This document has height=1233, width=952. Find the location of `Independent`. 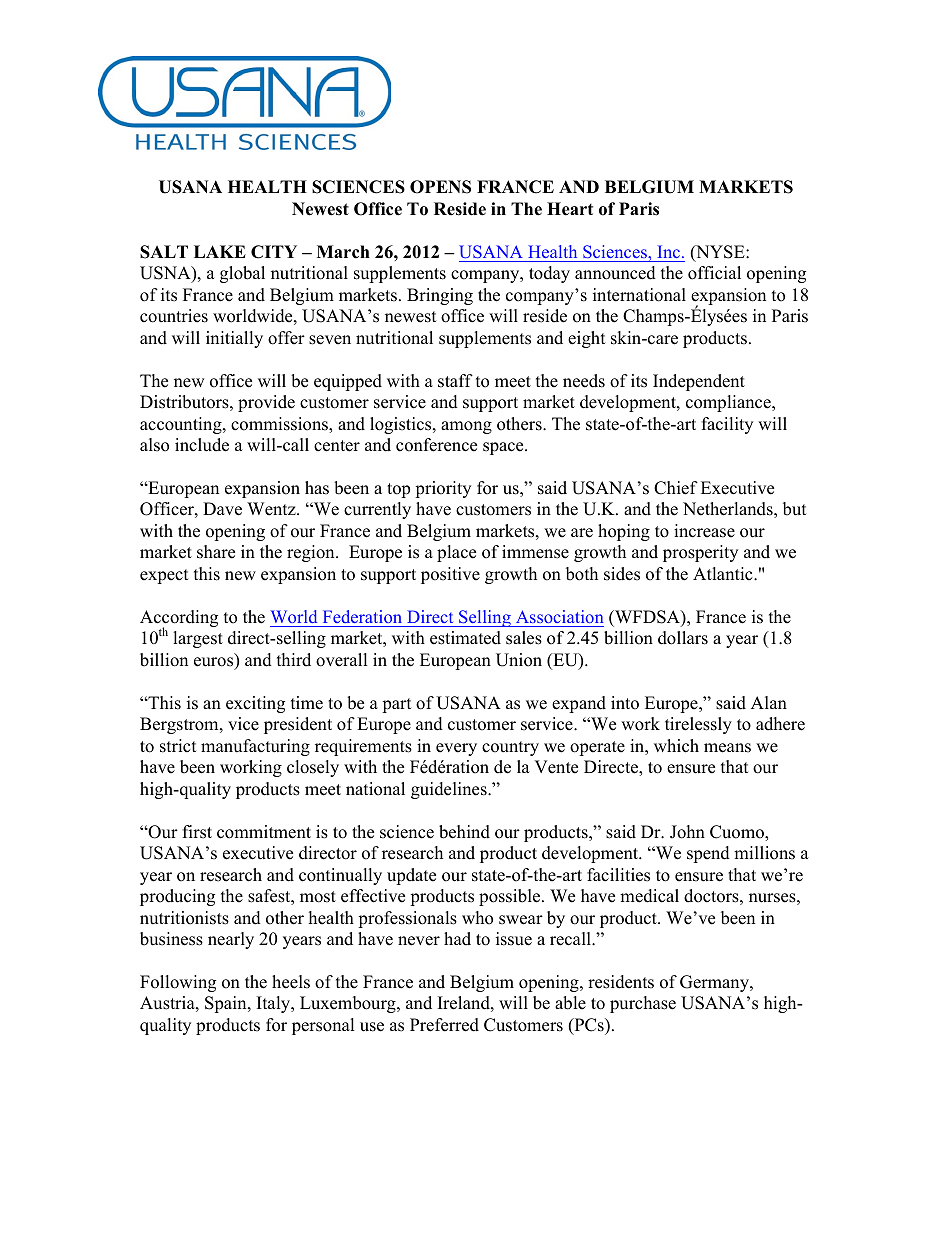

Independent is located at coordinates (699, 382).
